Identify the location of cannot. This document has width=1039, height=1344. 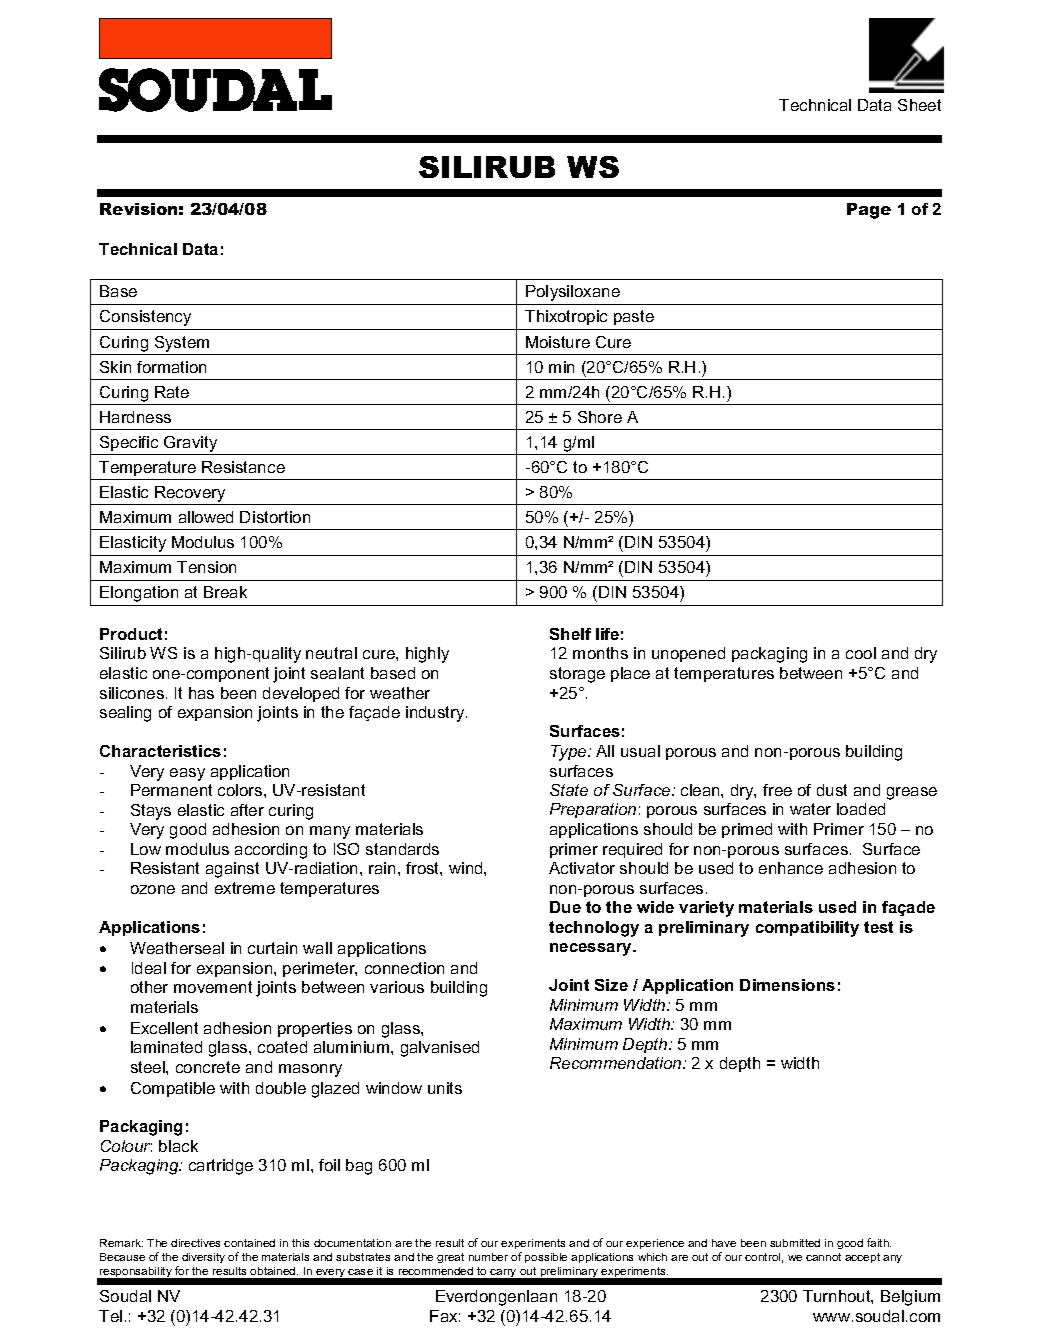
(823, 1257).
